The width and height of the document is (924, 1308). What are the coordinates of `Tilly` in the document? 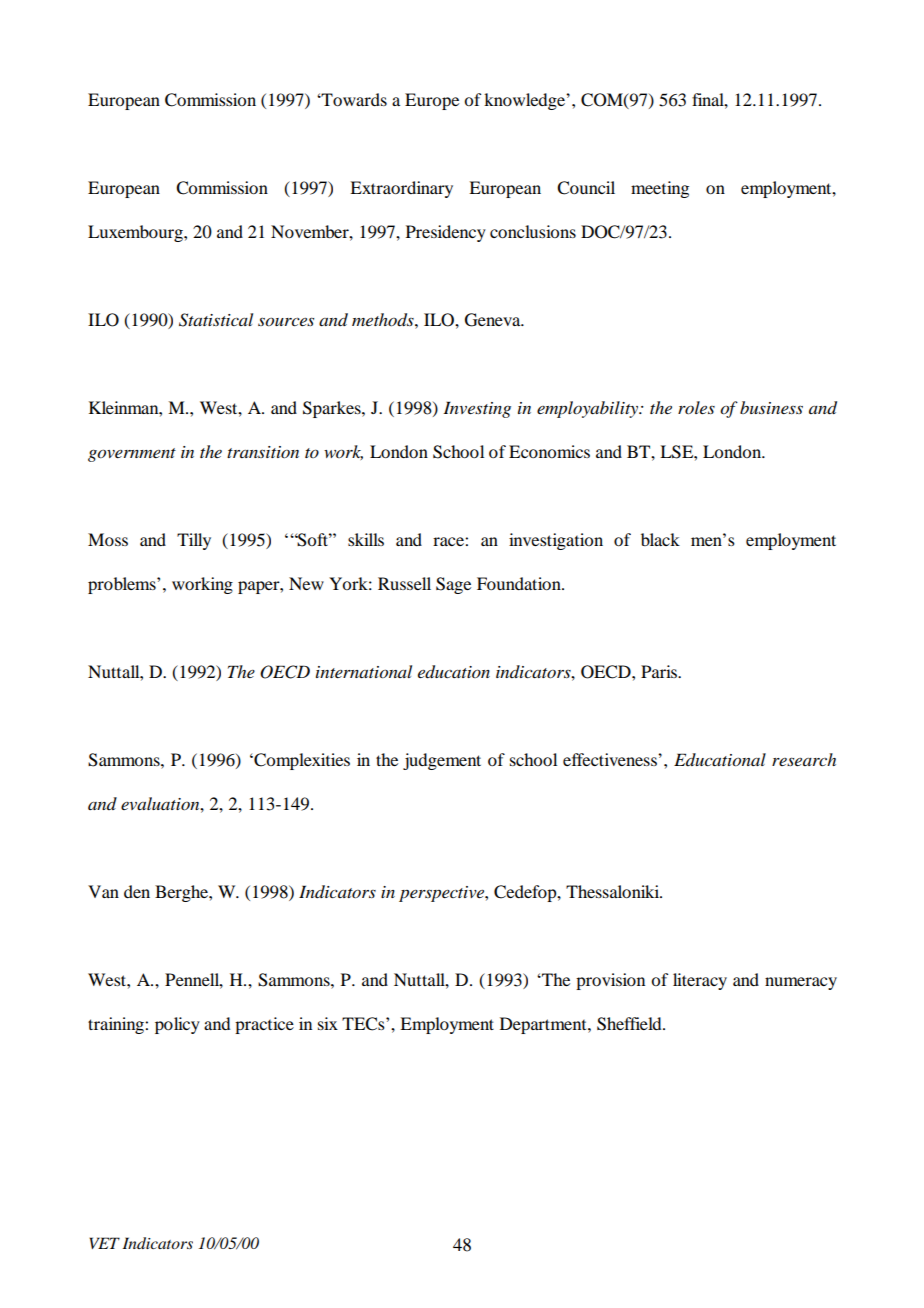 It's located at (194, 541).
